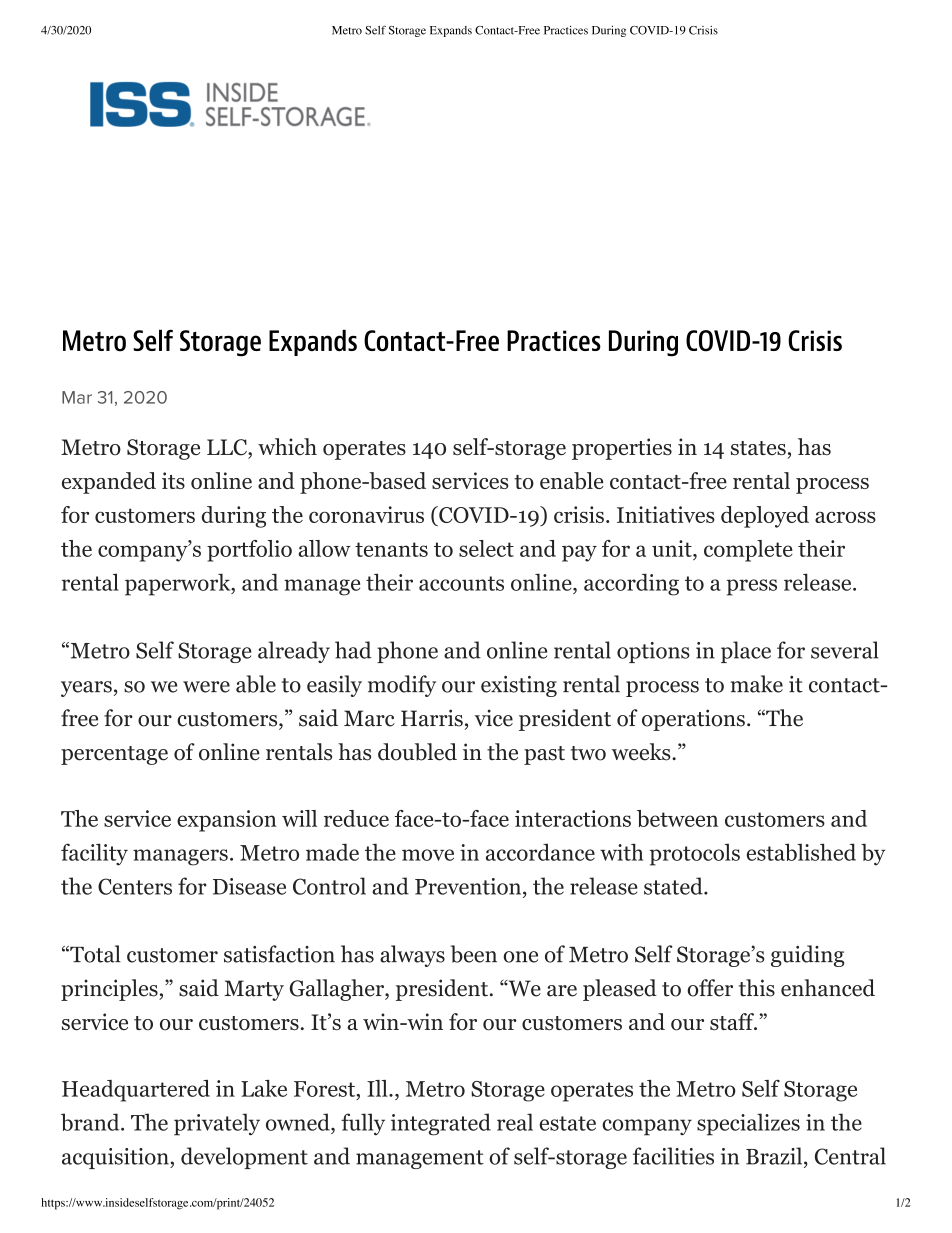 The width and height of the page is (952, 1233). What do you see at coordinates (748, 1124) in the page?
I see `specializes` at bounding box center [748, 1124].
